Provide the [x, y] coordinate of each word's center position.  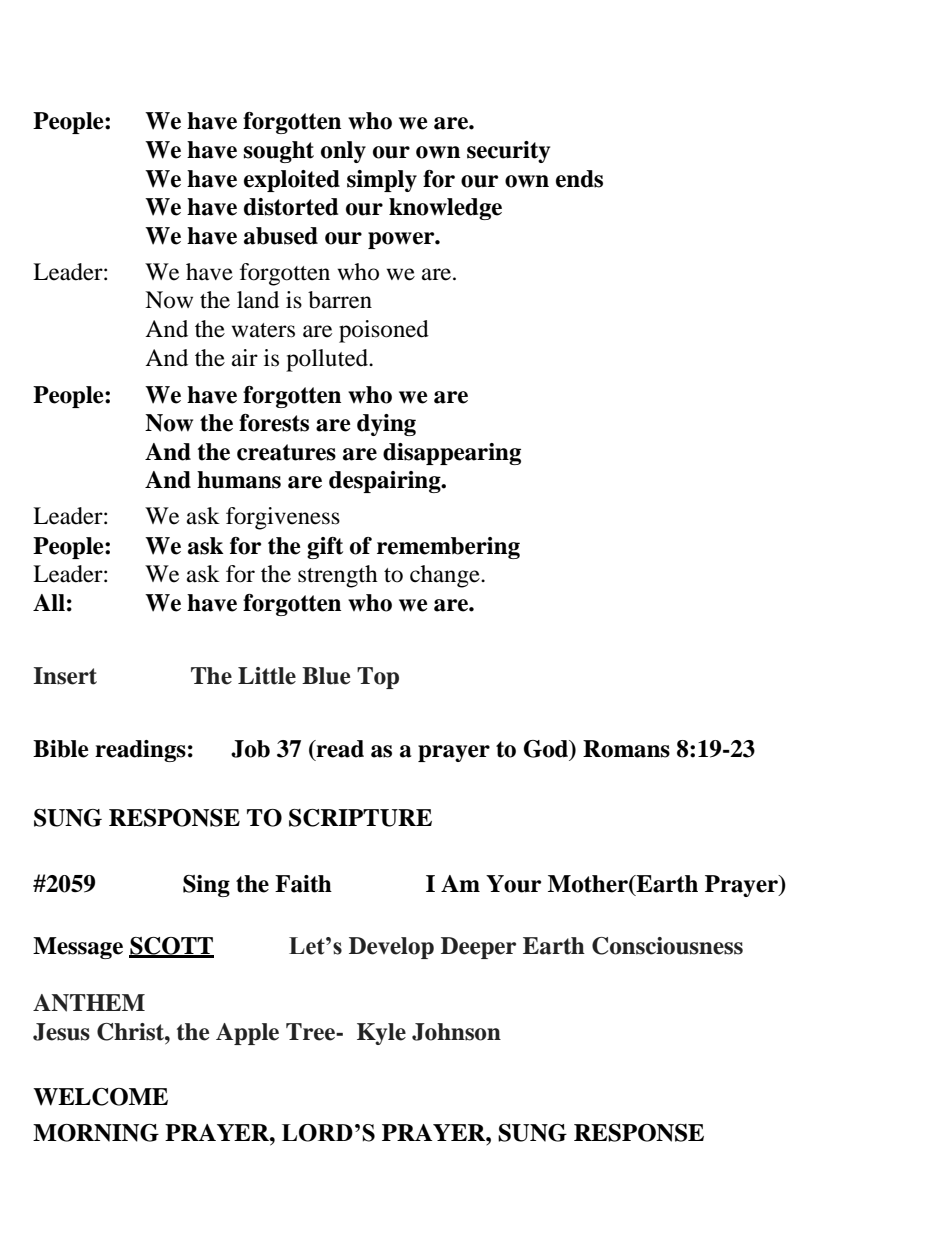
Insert [65, 676]
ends [579, 179]
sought [279, 152]
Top [378, 678]
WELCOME [100, 1097]
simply [382, 181]
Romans [626, 749]
